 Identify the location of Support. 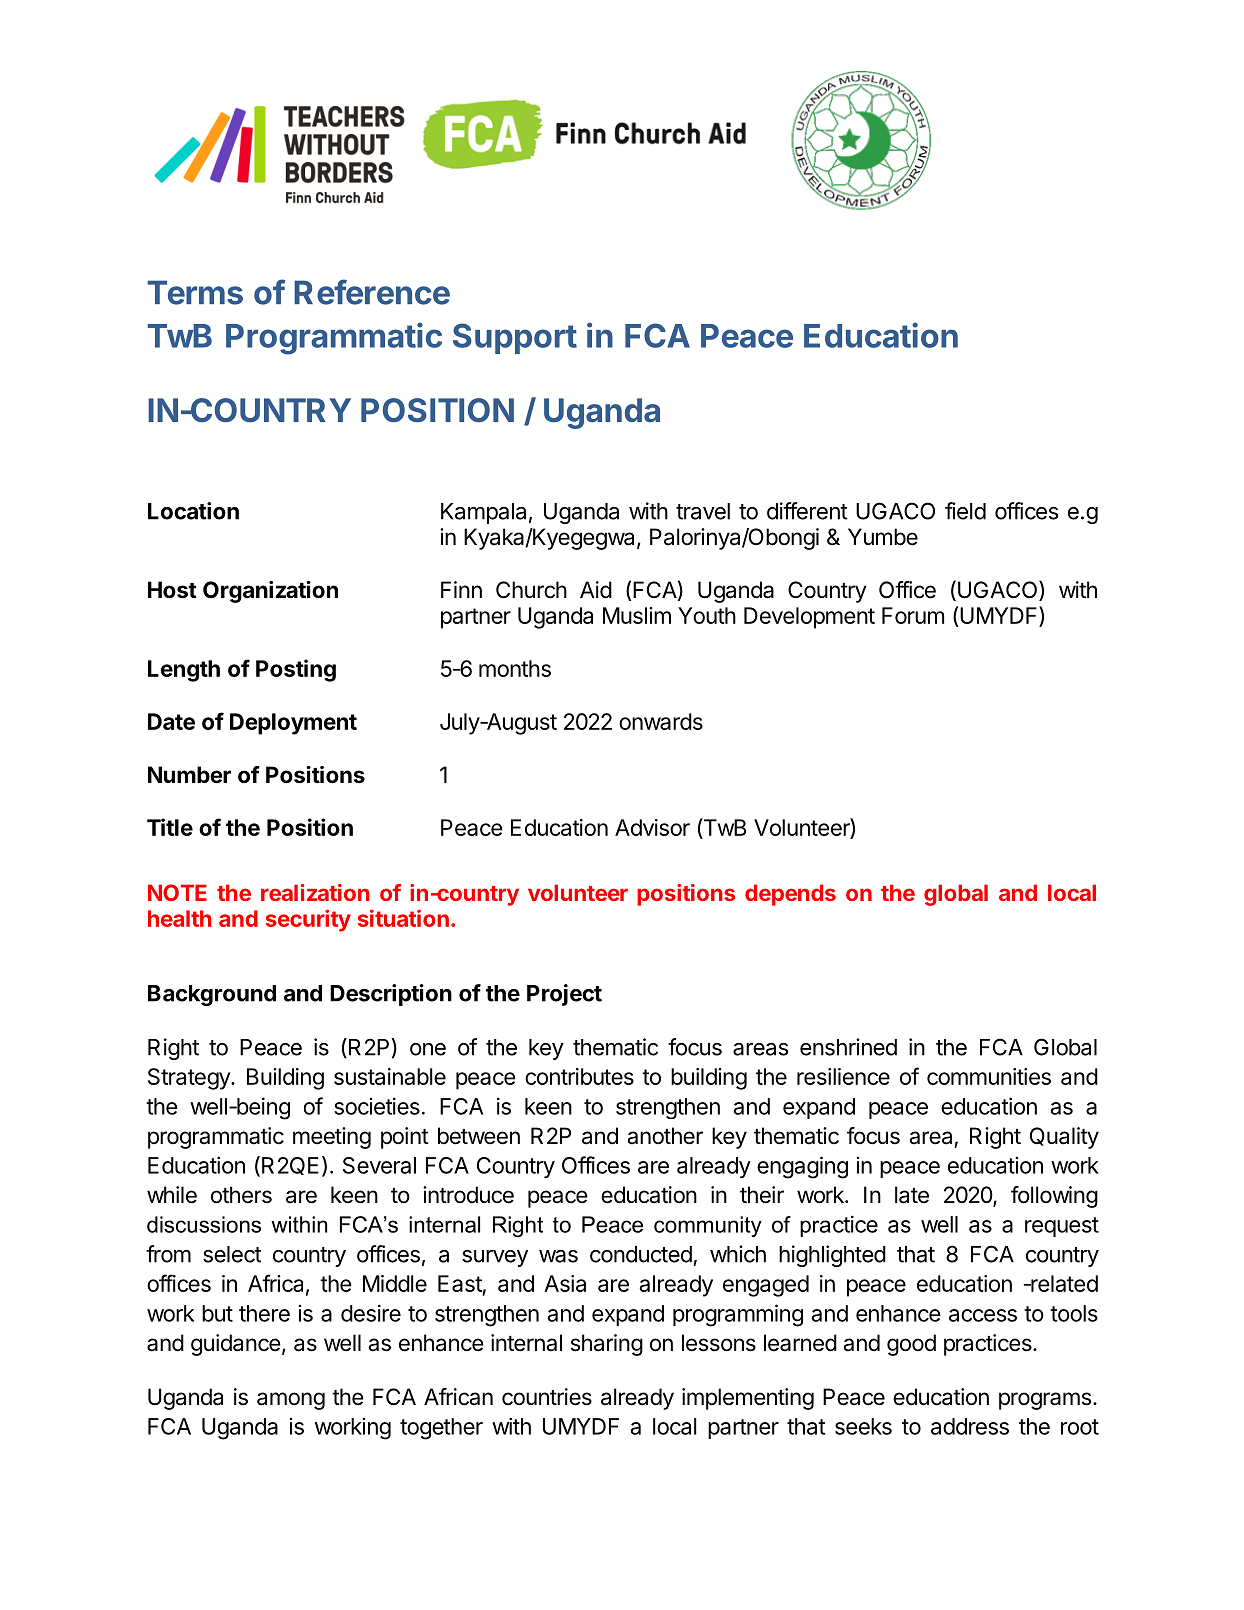
(515, 338).
